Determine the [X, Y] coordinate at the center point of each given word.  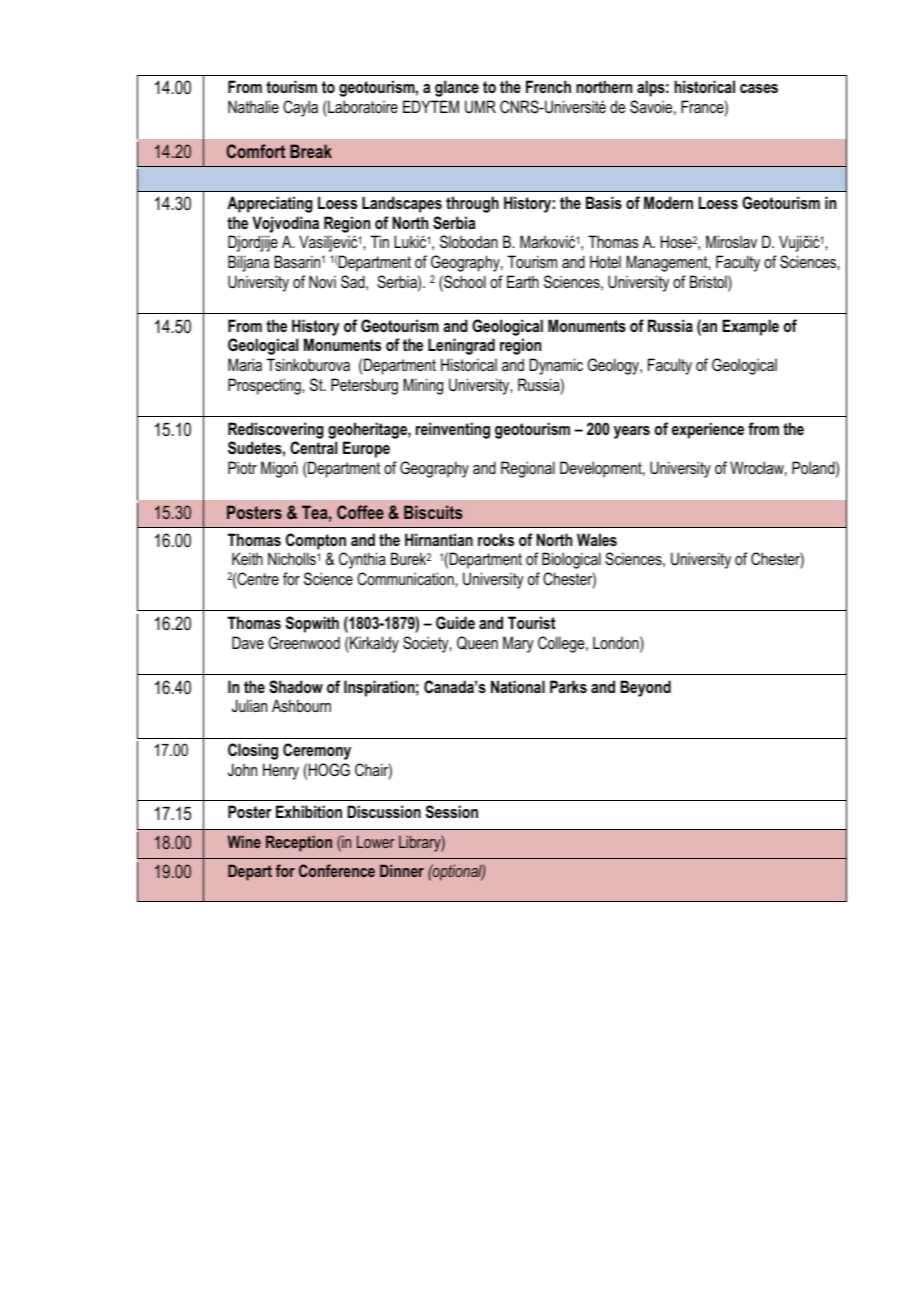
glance [457, 88]
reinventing [453, 430]
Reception [299, 843]
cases [759, 88]
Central [313, 447]
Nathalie [253, 106]
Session [452, 811]
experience [708, 430]
